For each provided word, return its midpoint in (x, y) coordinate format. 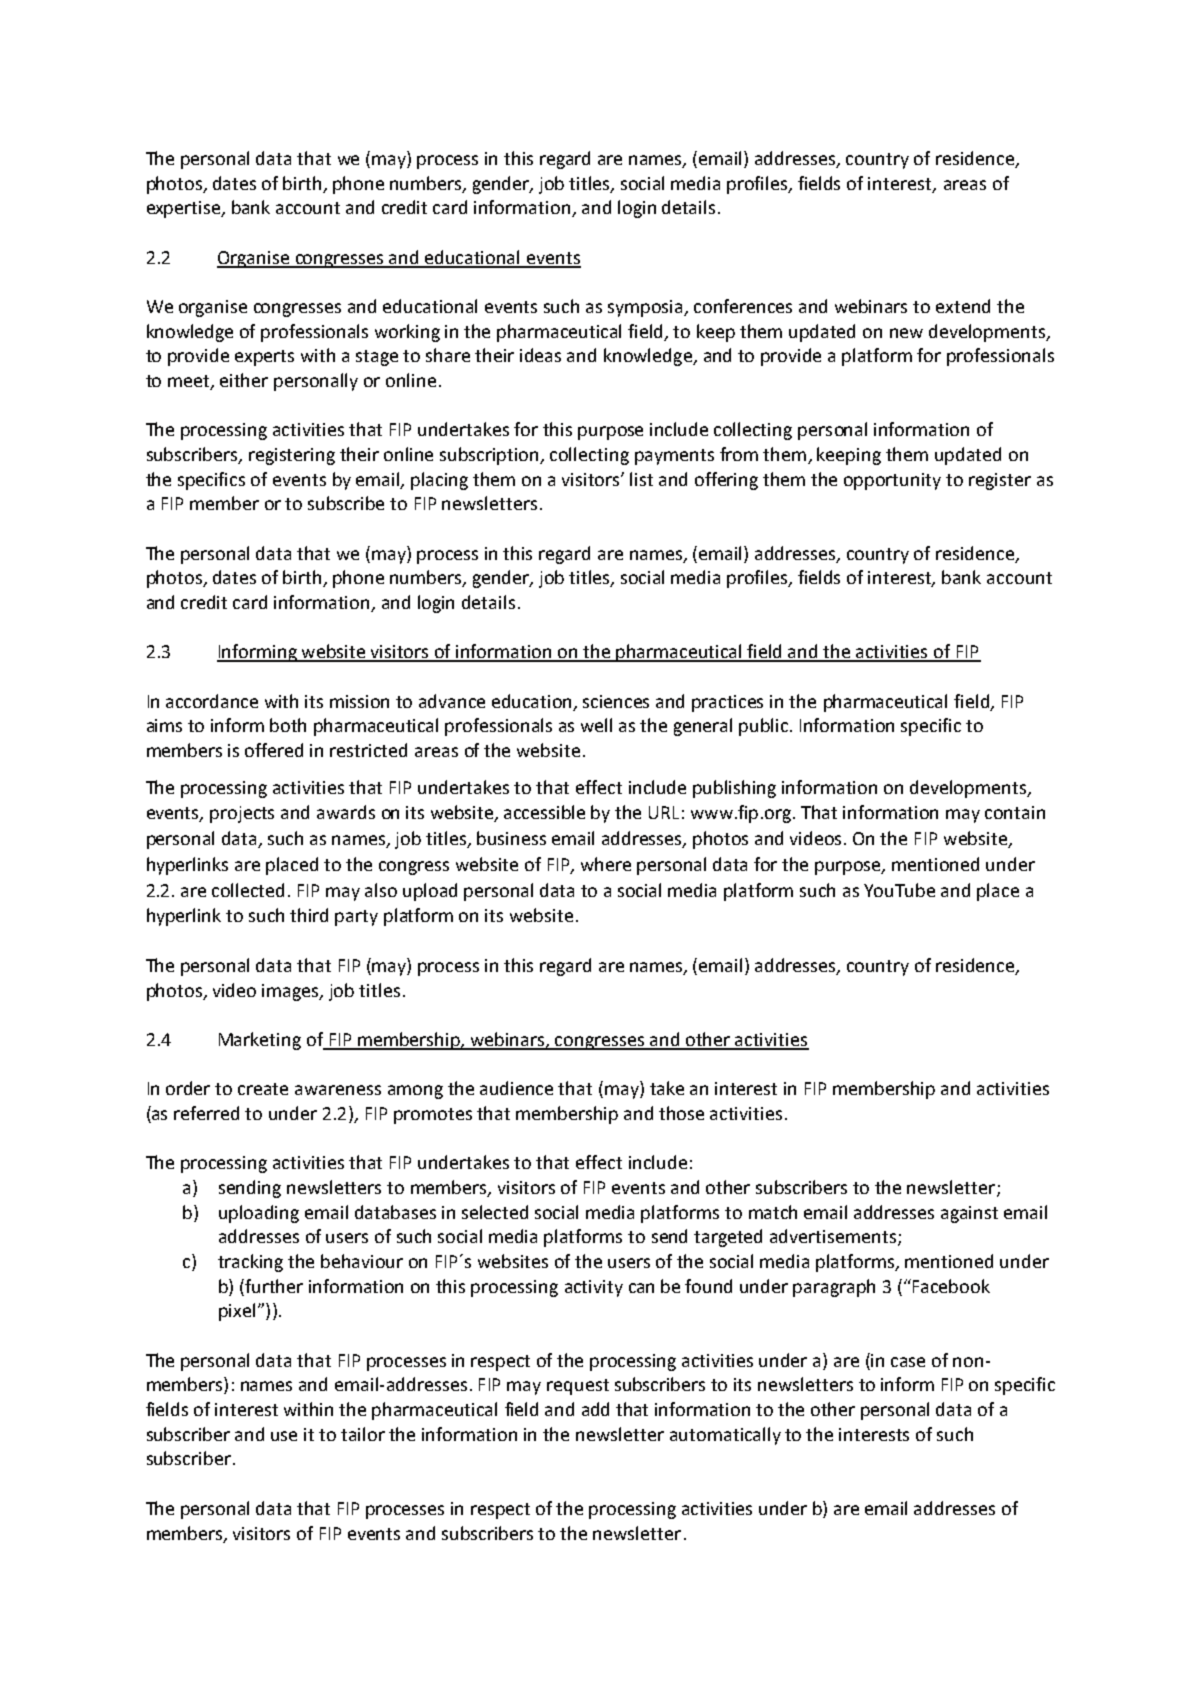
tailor (363, 1434)
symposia (647, 308)
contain (1015, 812)
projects (242, 814)
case (908, 1362)
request (578, 1387)
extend (963, 306)
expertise (185, 209)
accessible (544, 812)
